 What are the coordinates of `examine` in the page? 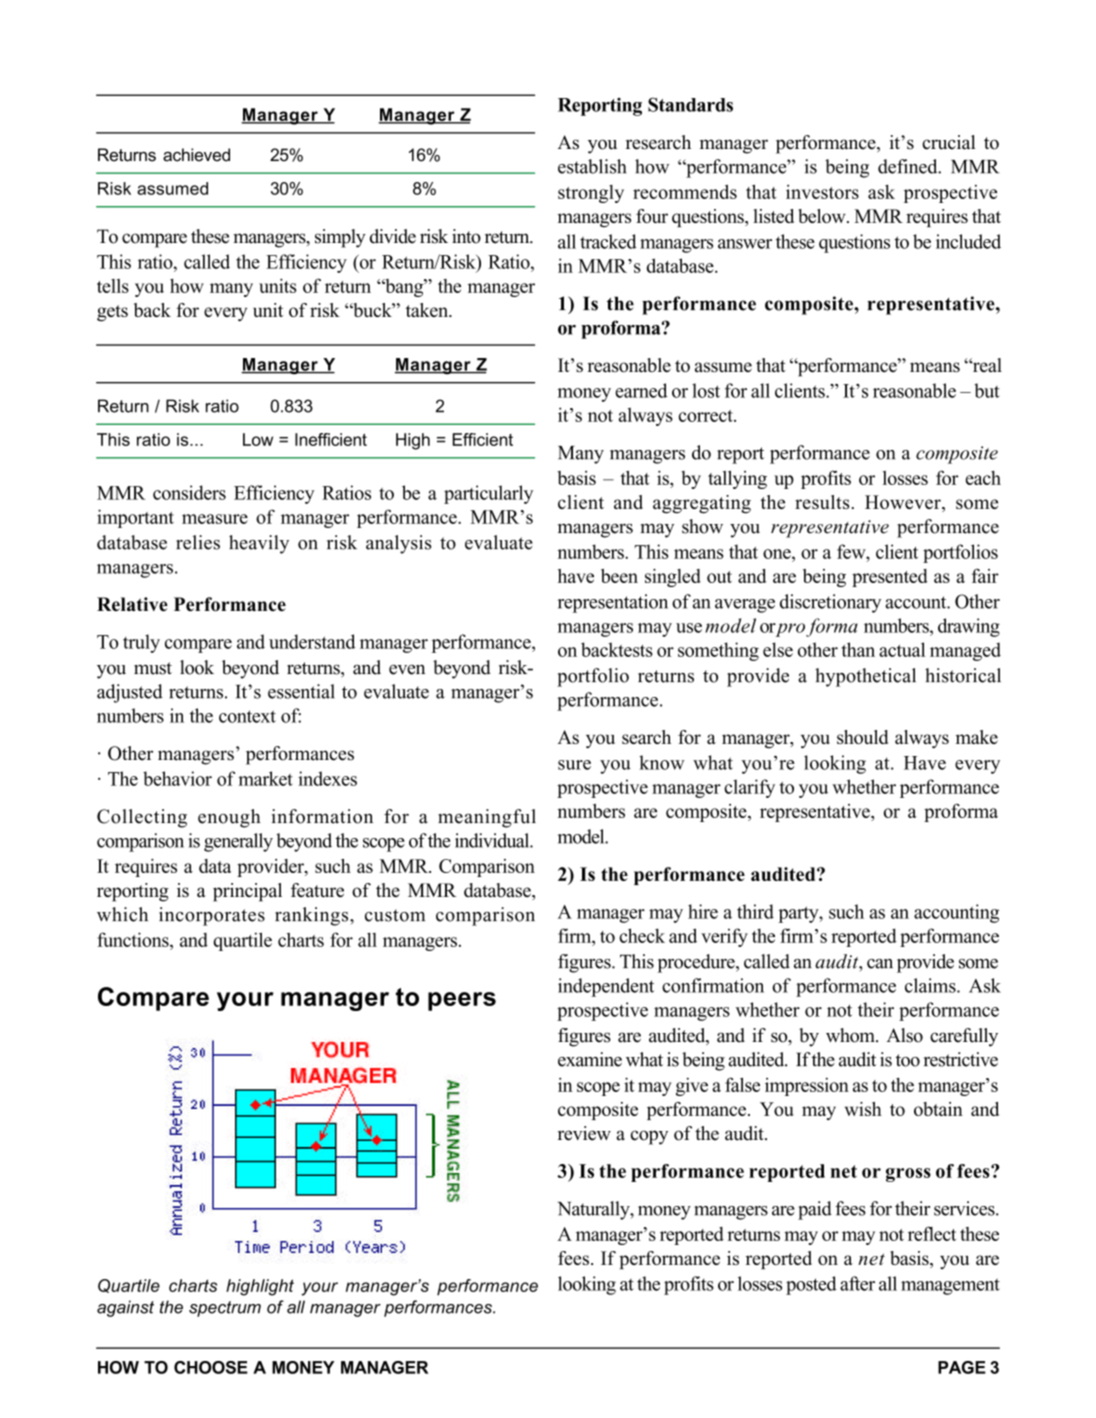 It's located at (590, 1059).
